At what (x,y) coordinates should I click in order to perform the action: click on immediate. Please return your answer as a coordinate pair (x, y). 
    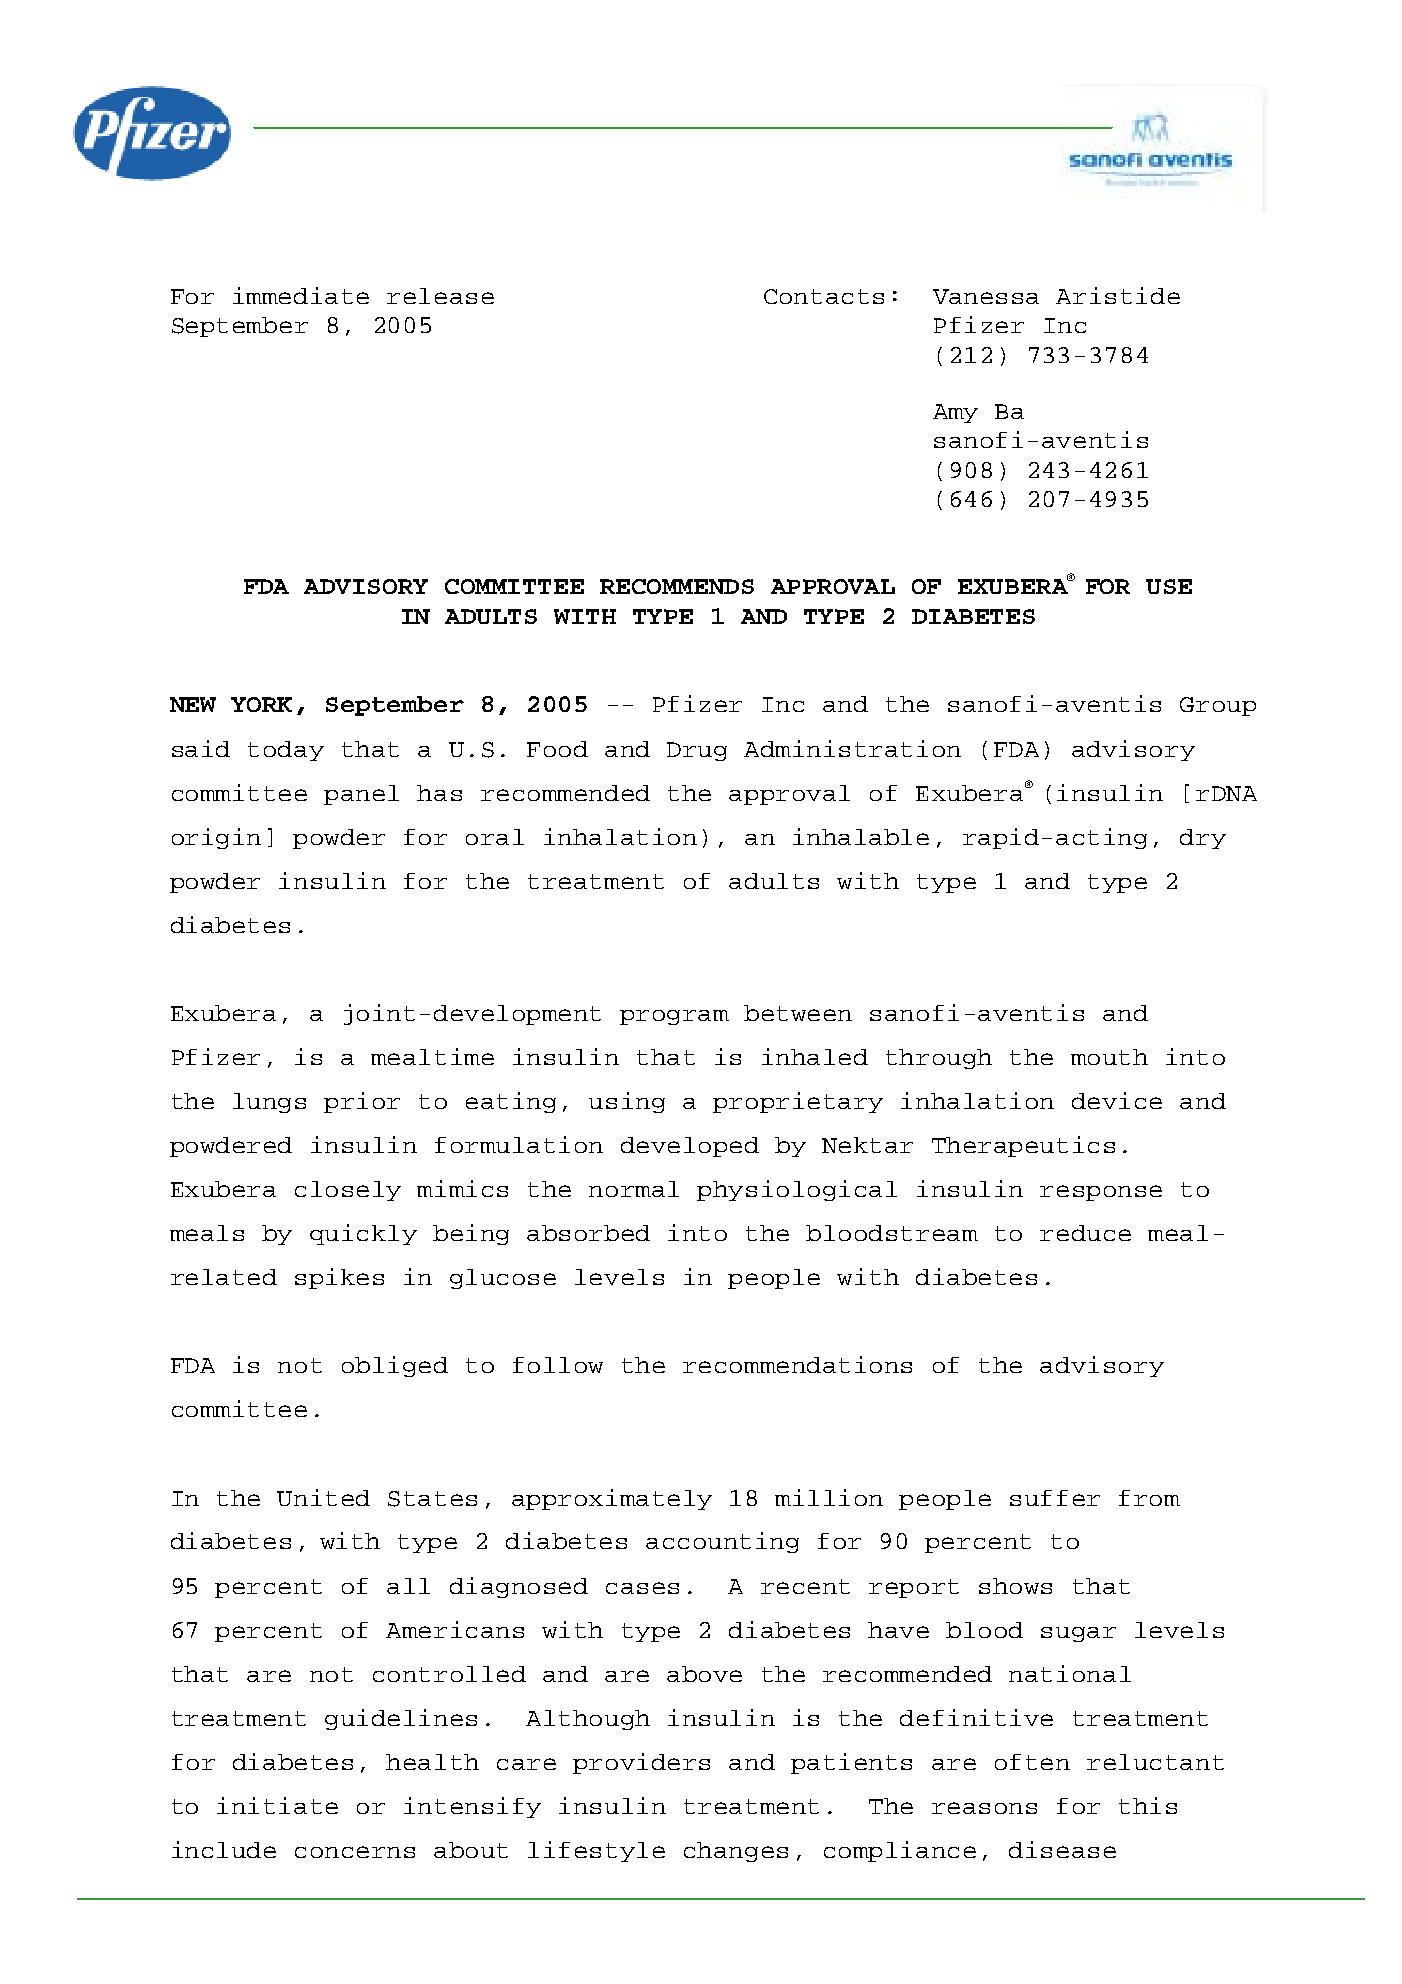
    Looking at the image, I should click on (301, 295).
